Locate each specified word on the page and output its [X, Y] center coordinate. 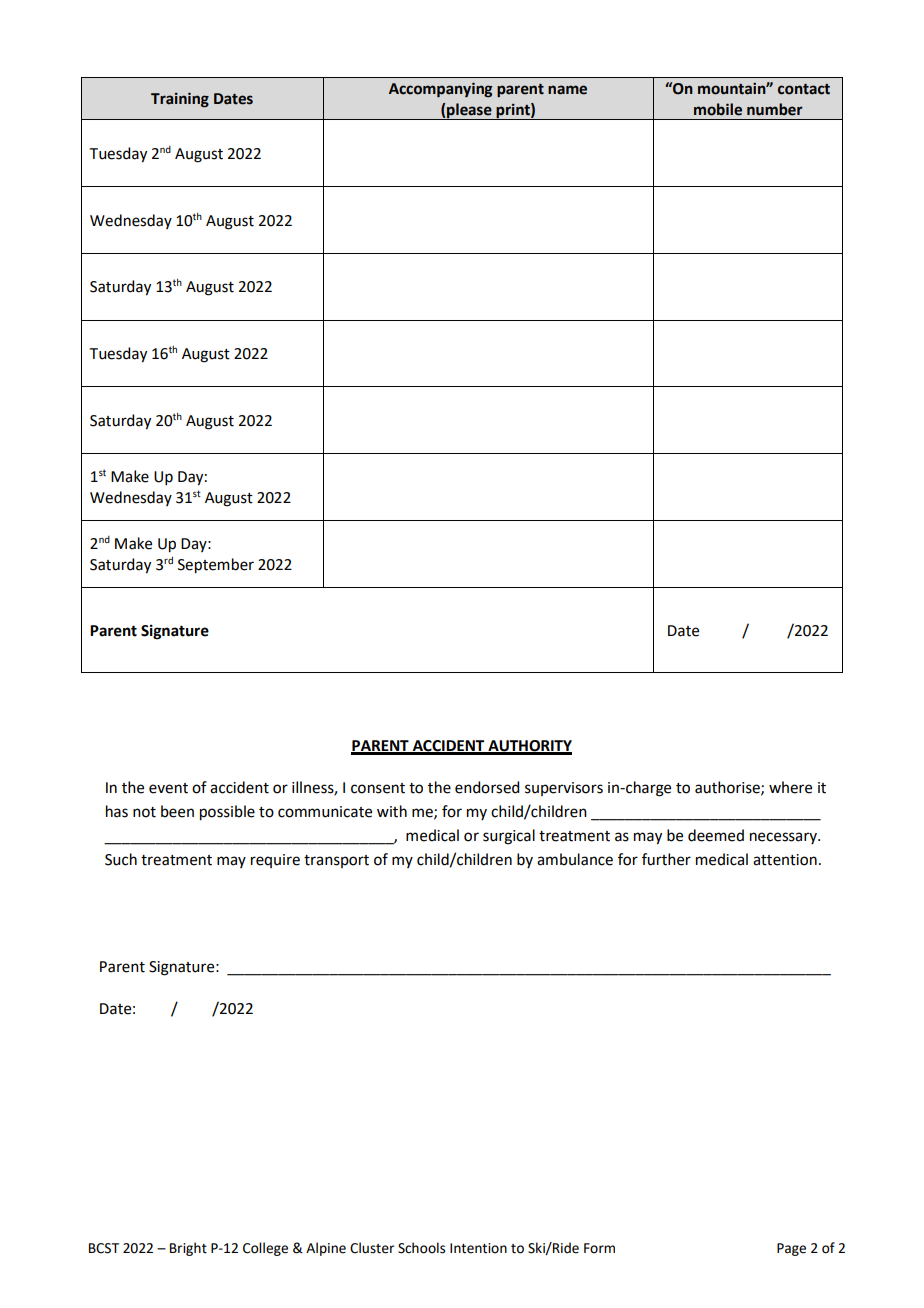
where [790, 787]
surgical [509, 837]
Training [180, 100]
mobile [718, 109]
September [216, 566]
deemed [716, 835]
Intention [478, 1248]
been [177, 811]
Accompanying [440, 90]
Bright [188, 1249]
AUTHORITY [529, 747]
